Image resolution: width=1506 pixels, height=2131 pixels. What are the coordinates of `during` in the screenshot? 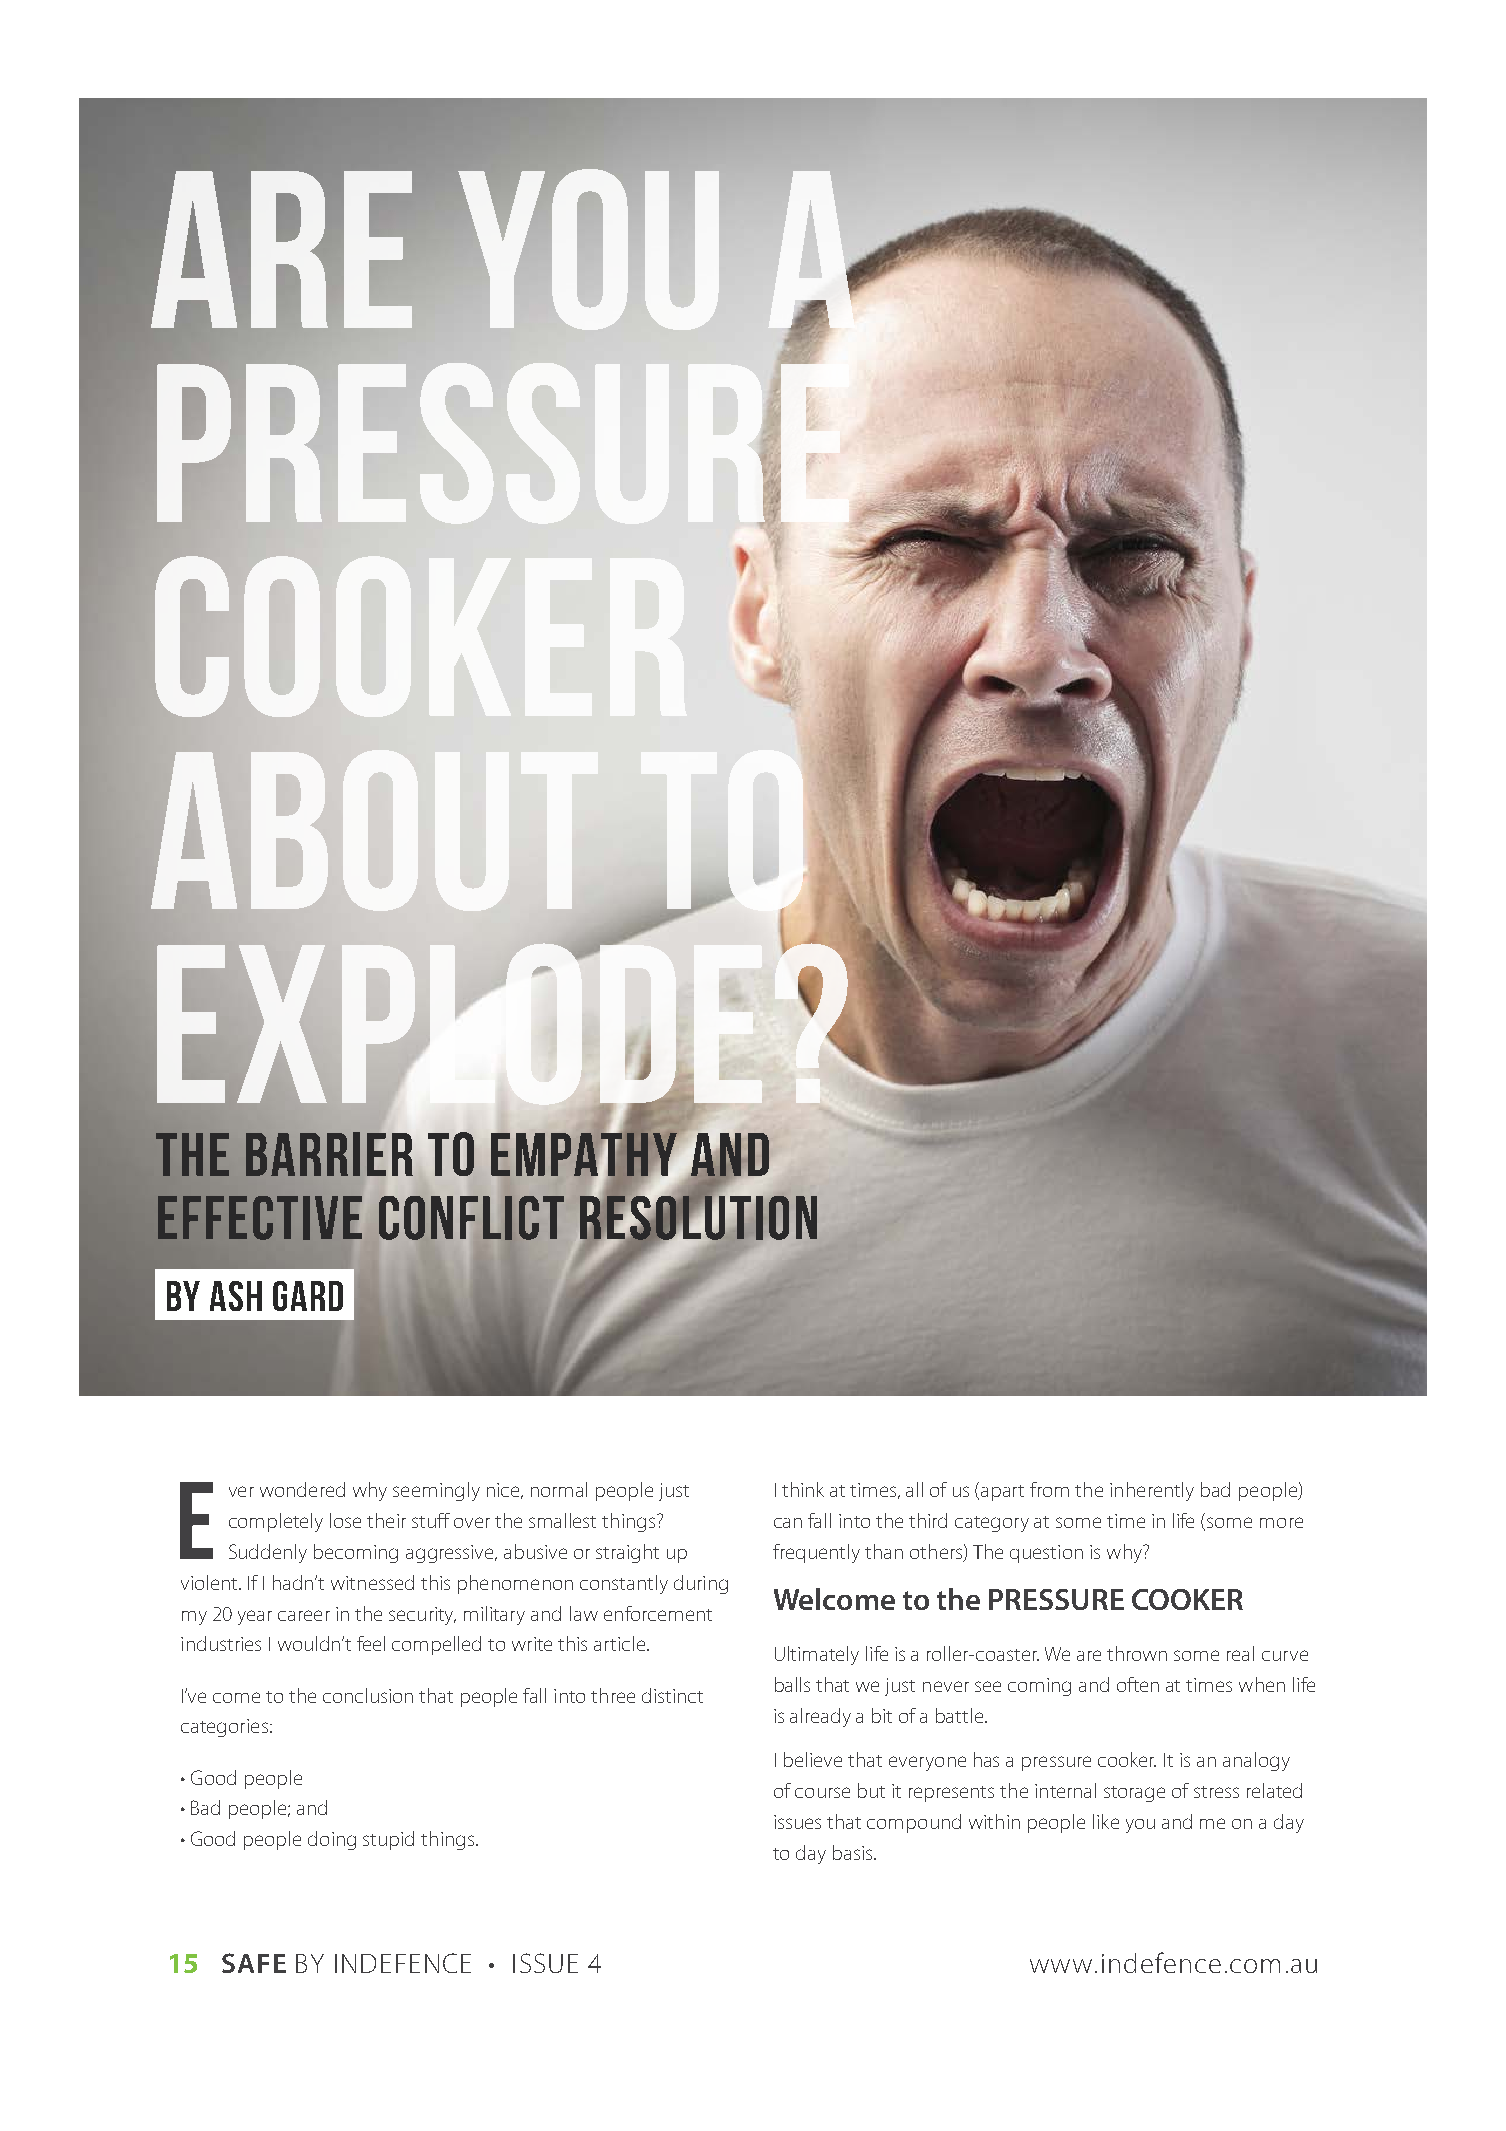 It's located at (701, 1584).
